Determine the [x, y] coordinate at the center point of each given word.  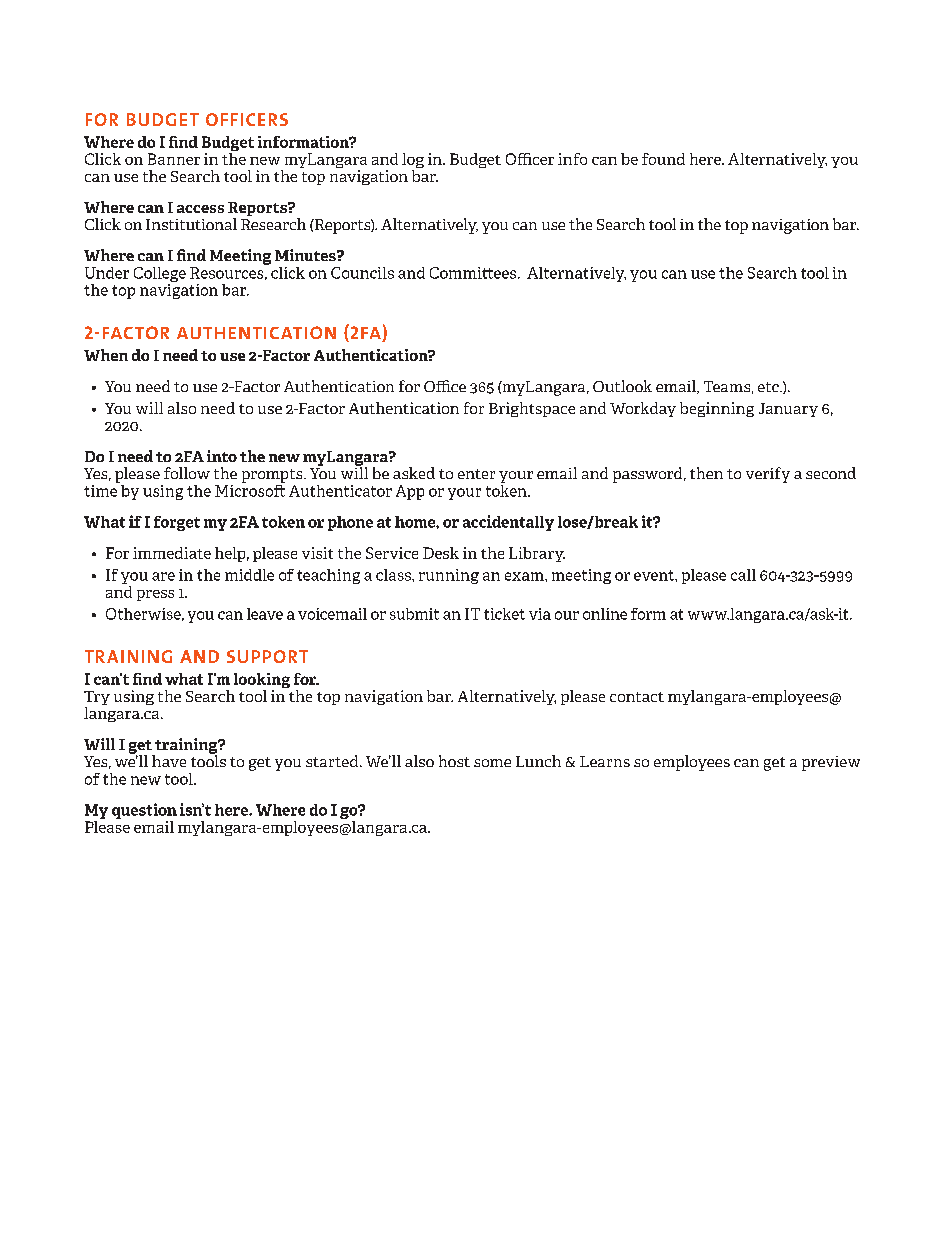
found [663, 159]
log [413, 162]
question [144, 811]
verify [768, 475]
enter [476, 474]
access [200, 209]
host [454, 761]
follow [187, 473]
